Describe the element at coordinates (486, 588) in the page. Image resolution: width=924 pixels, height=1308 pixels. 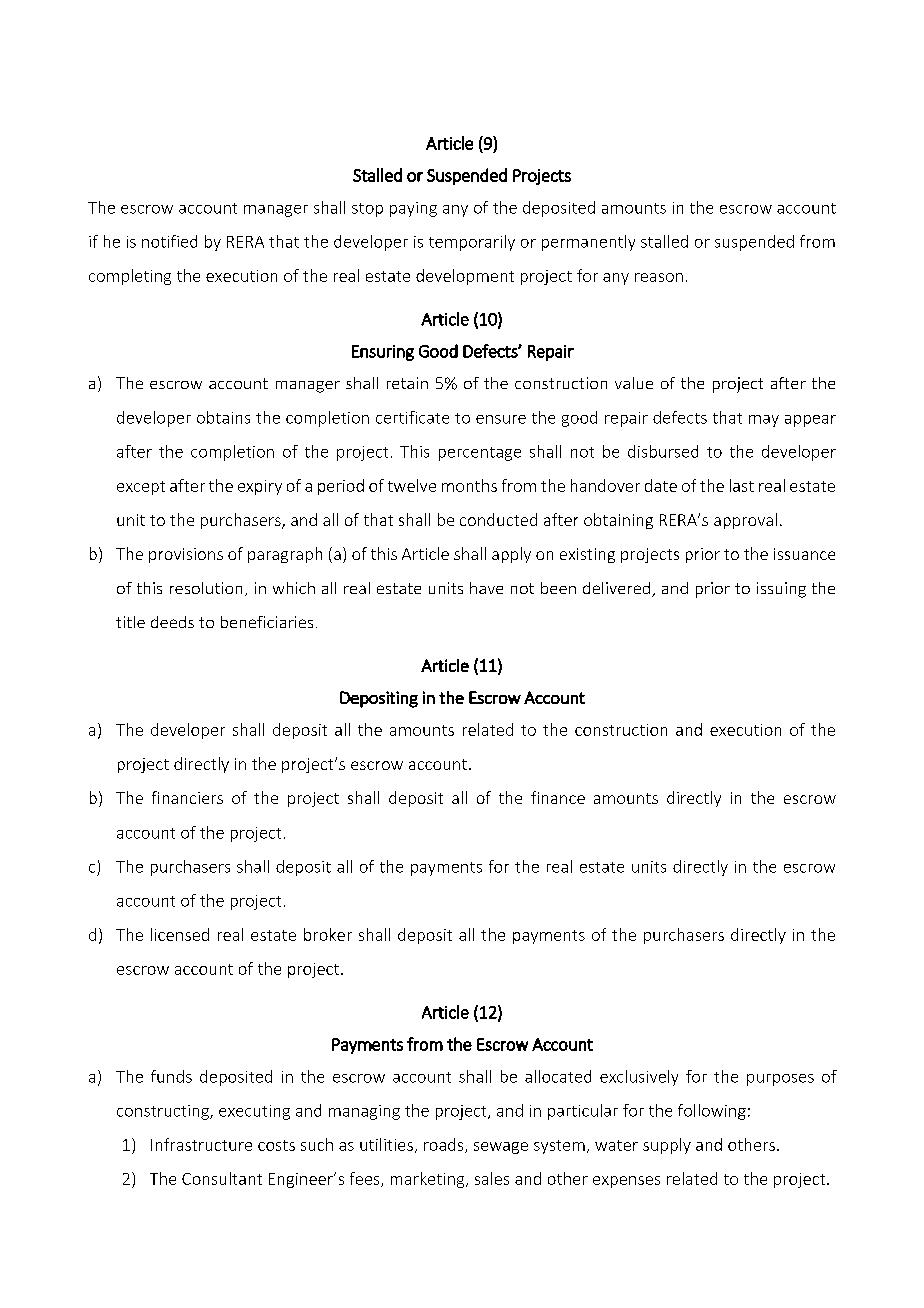
I see `have` at that location.
